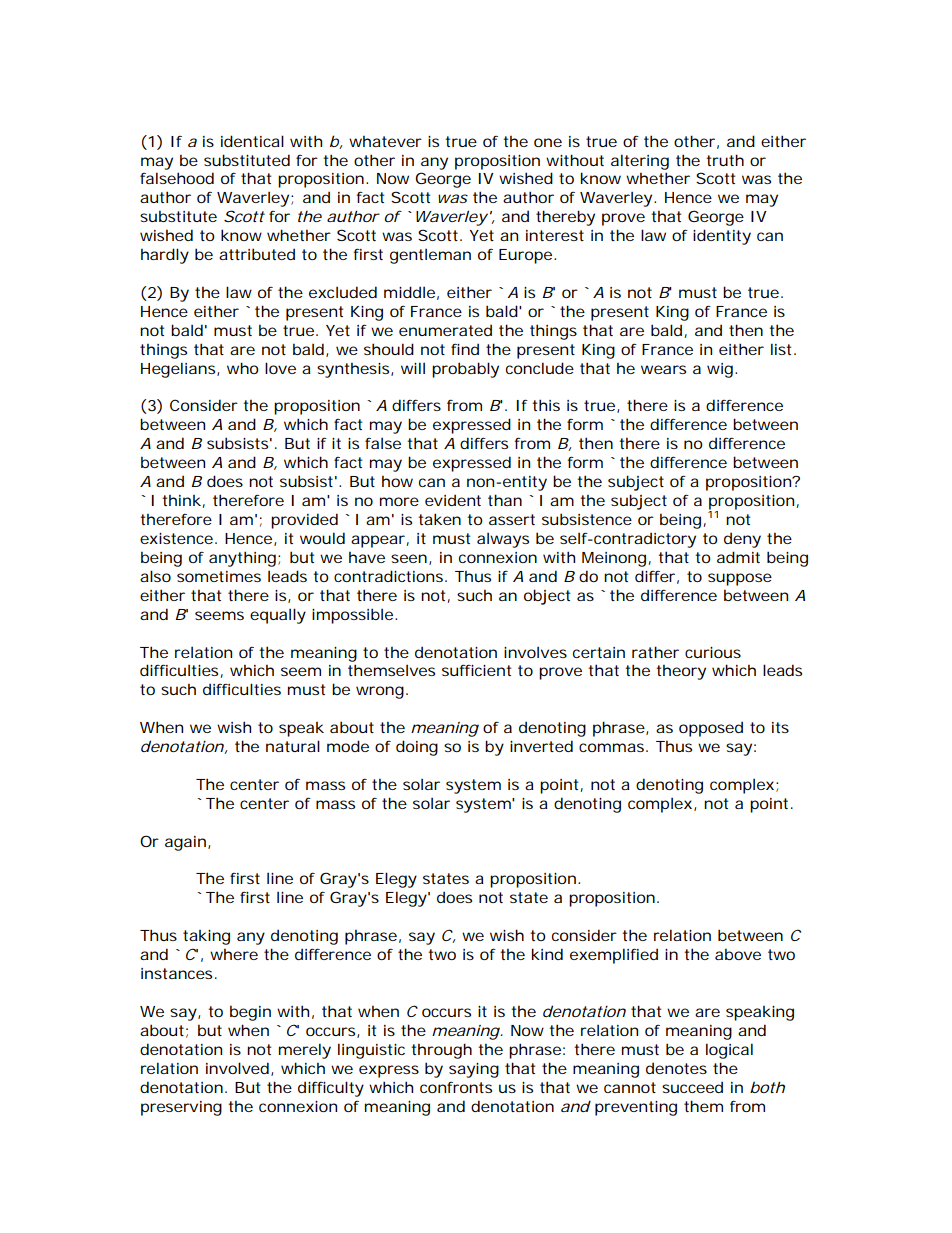 This image has width=952, height=1233. What do you see at coordinates (474, 1070) in the image?
I see `saying` at bounding box center [474, 1070].
